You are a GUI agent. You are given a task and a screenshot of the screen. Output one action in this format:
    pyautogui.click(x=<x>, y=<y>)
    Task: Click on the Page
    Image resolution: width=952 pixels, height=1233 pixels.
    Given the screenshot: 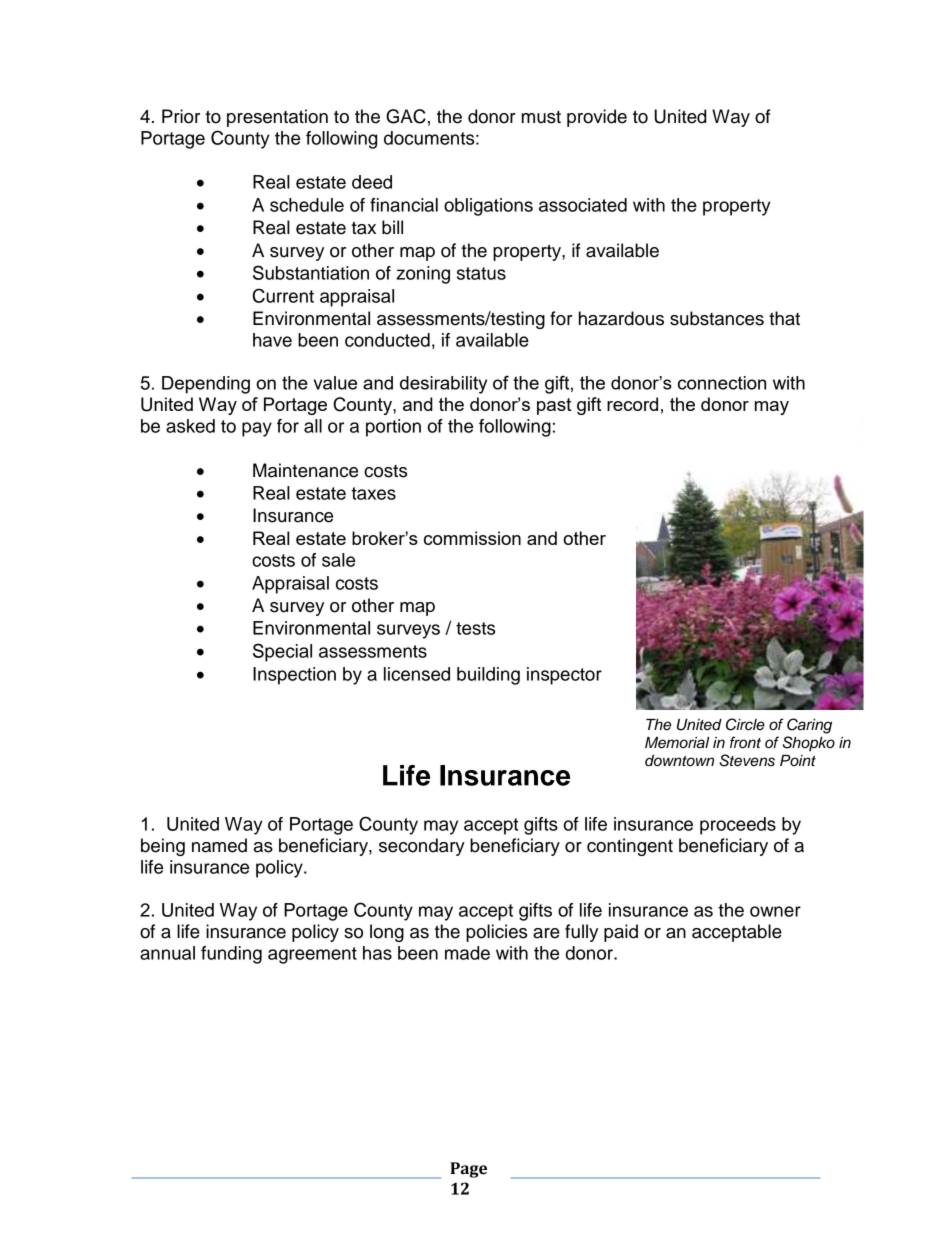 What is the action you would take?
    pyautogui.click(x=468, y=1170)
